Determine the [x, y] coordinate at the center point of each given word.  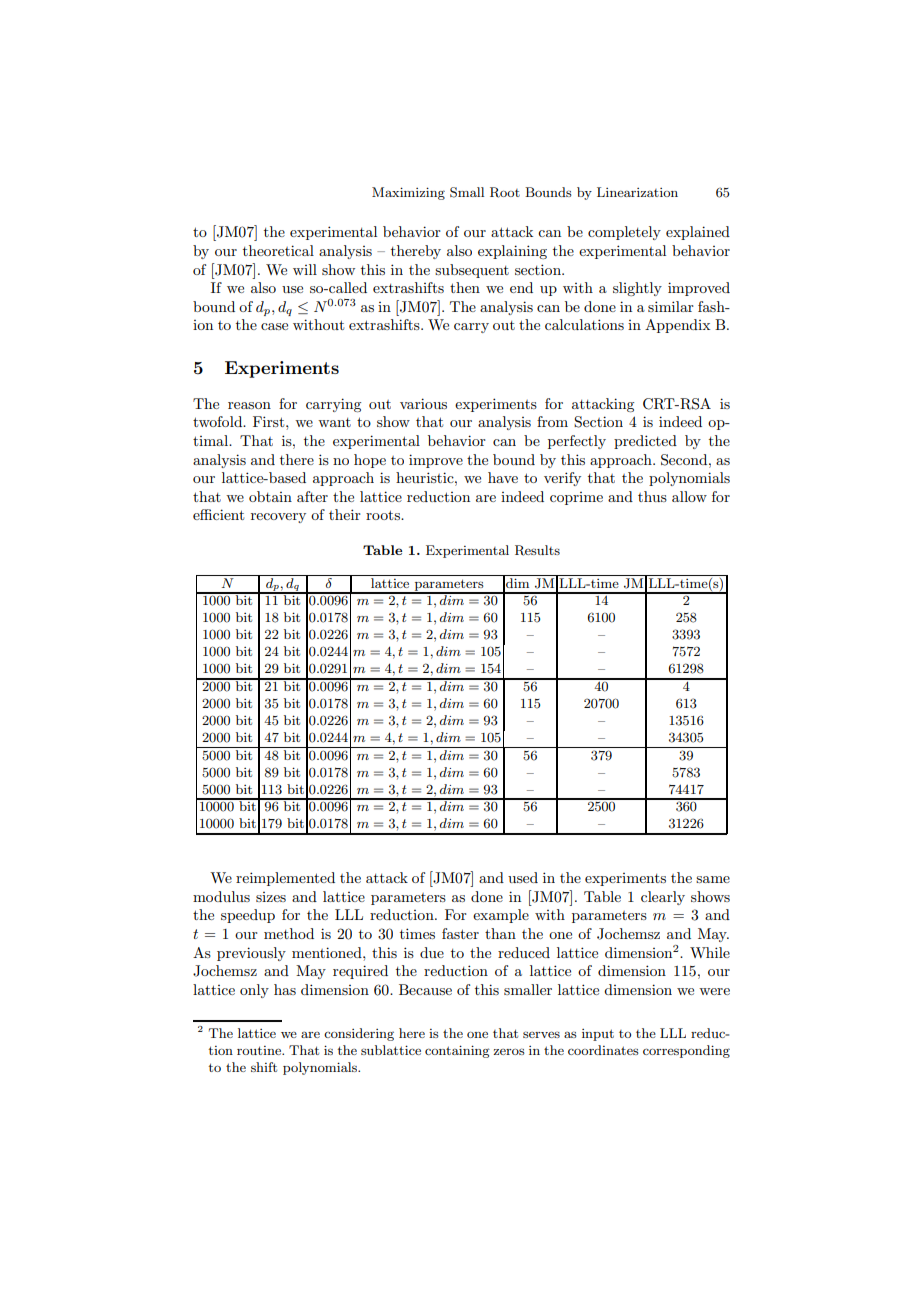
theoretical [278, 250]
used [523, 877]
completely [624, 233]
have [503, 477]
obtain [270, 496]
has [285, 989]
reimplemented [285, 879]
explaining [512, 252]
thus [652, 496]
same [713, 879]
